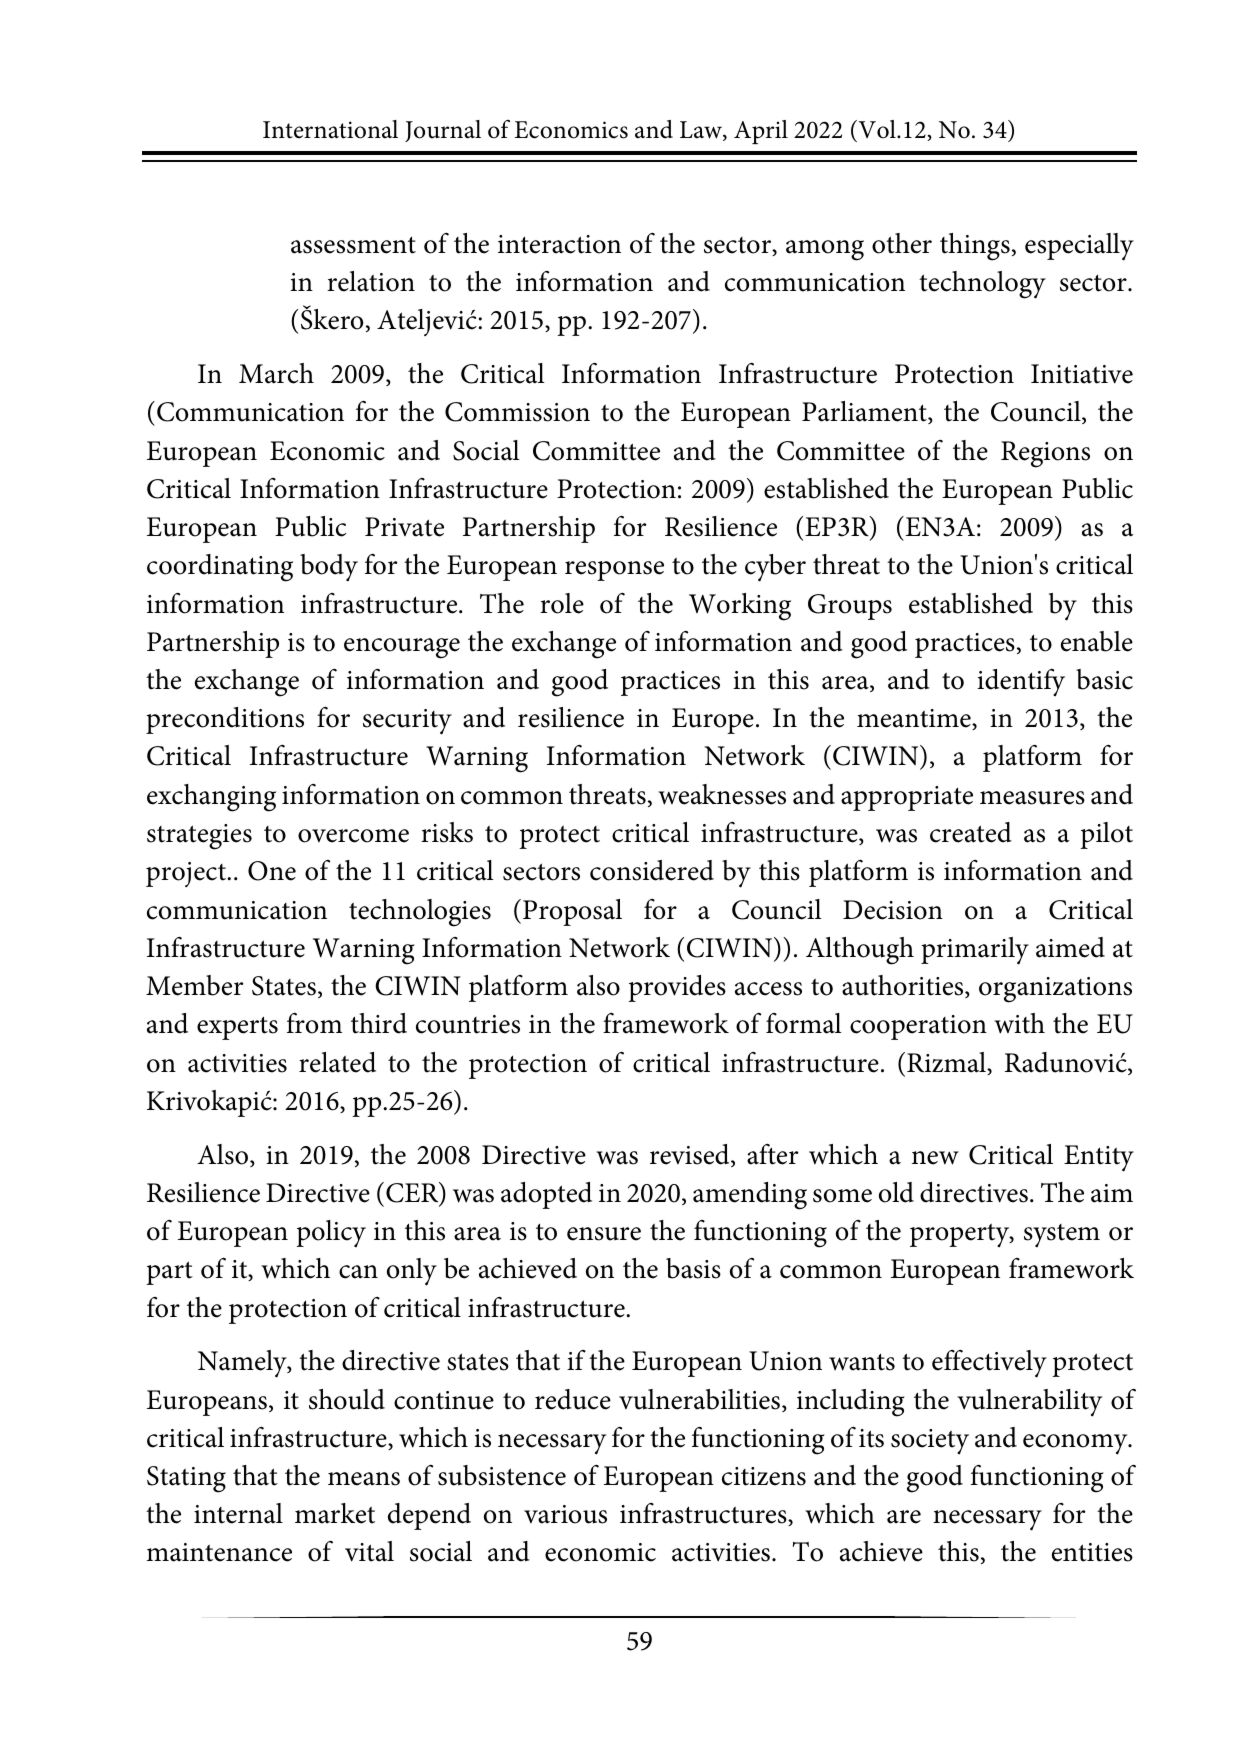 This screenshot has height=1754, width=1243. What do you see at coordinates (330, 129) in the screenshot?
I see `International` at bounding box center [330, 129].
